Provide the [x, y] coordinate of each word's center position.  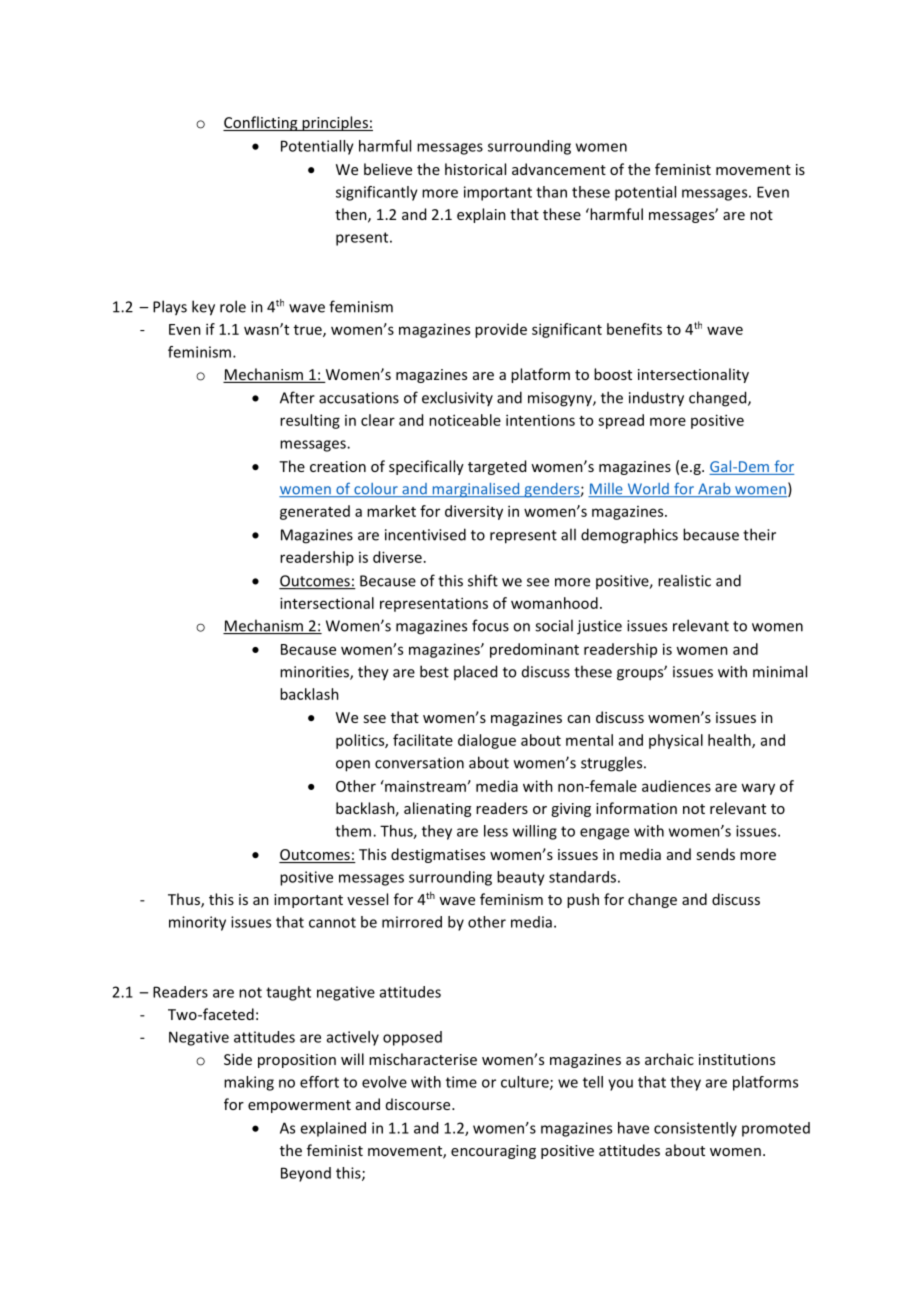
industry [656, 399]
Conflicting [261, 123]
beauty [521, 878]
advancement [559, 169]
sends [715, 854]
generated [315, 512]
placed [475, 672]
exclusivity [457, 398]
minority [197, 923]
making [249, 1083]
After [297, 397]
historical [475, 169]
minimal [780, 671]
